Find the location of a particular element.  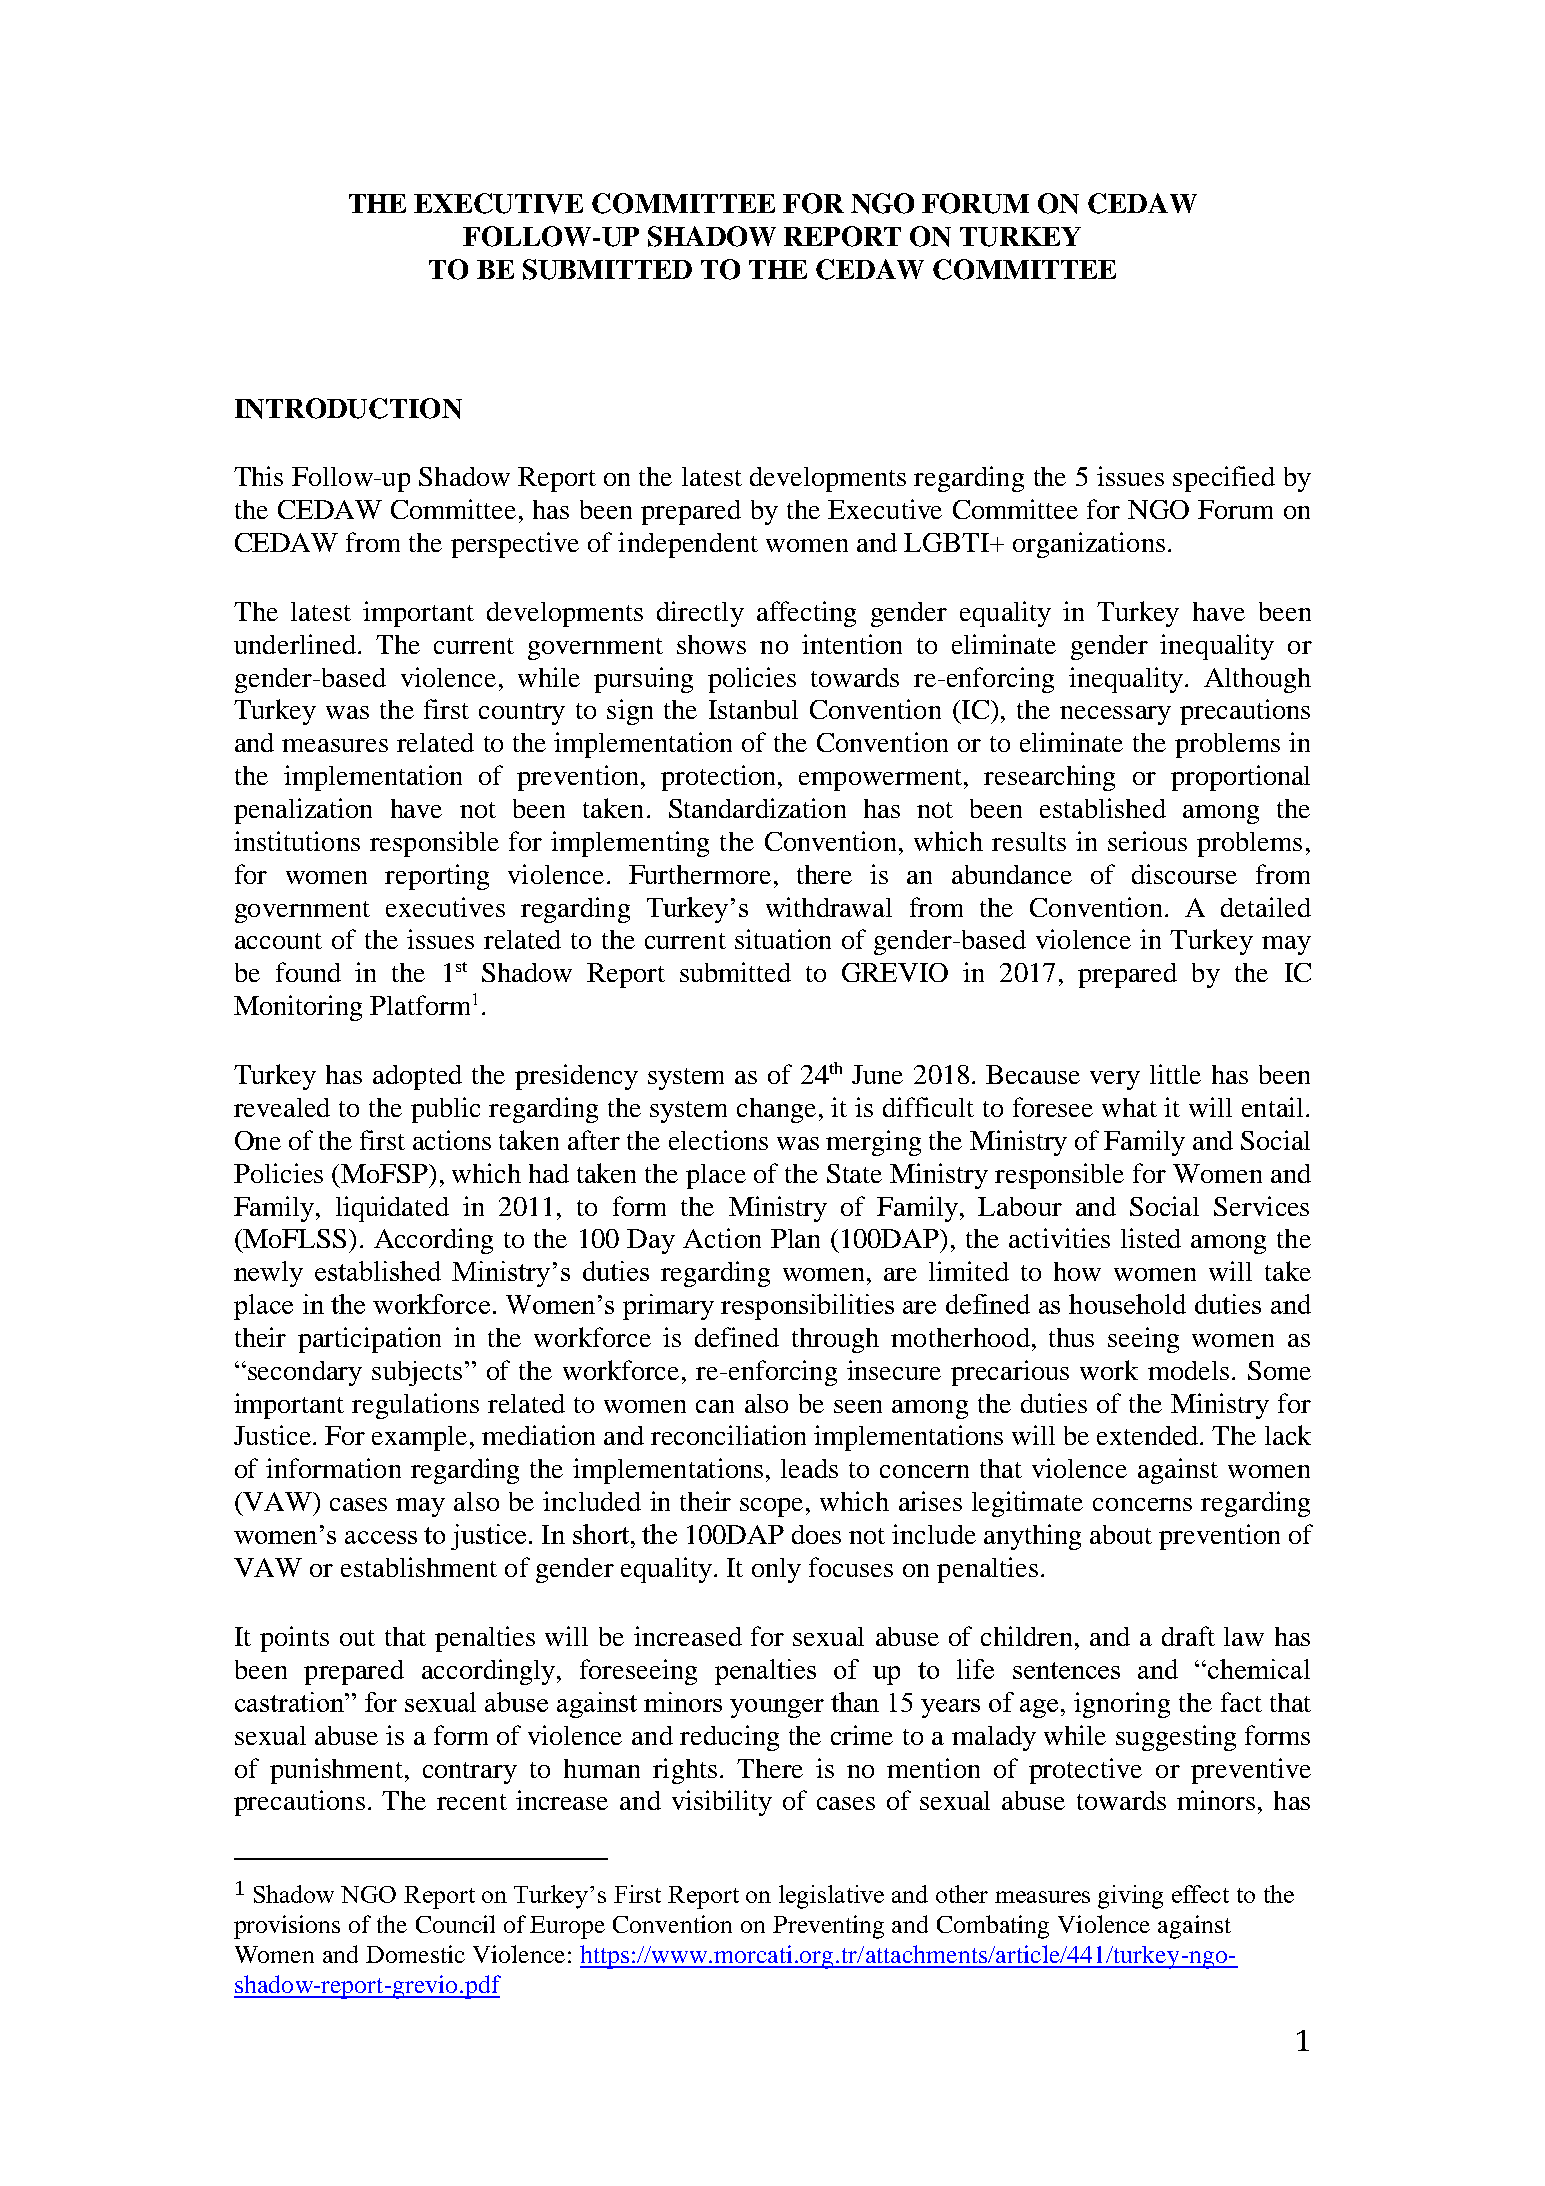

institutions is located at coordinates (297, 841).
